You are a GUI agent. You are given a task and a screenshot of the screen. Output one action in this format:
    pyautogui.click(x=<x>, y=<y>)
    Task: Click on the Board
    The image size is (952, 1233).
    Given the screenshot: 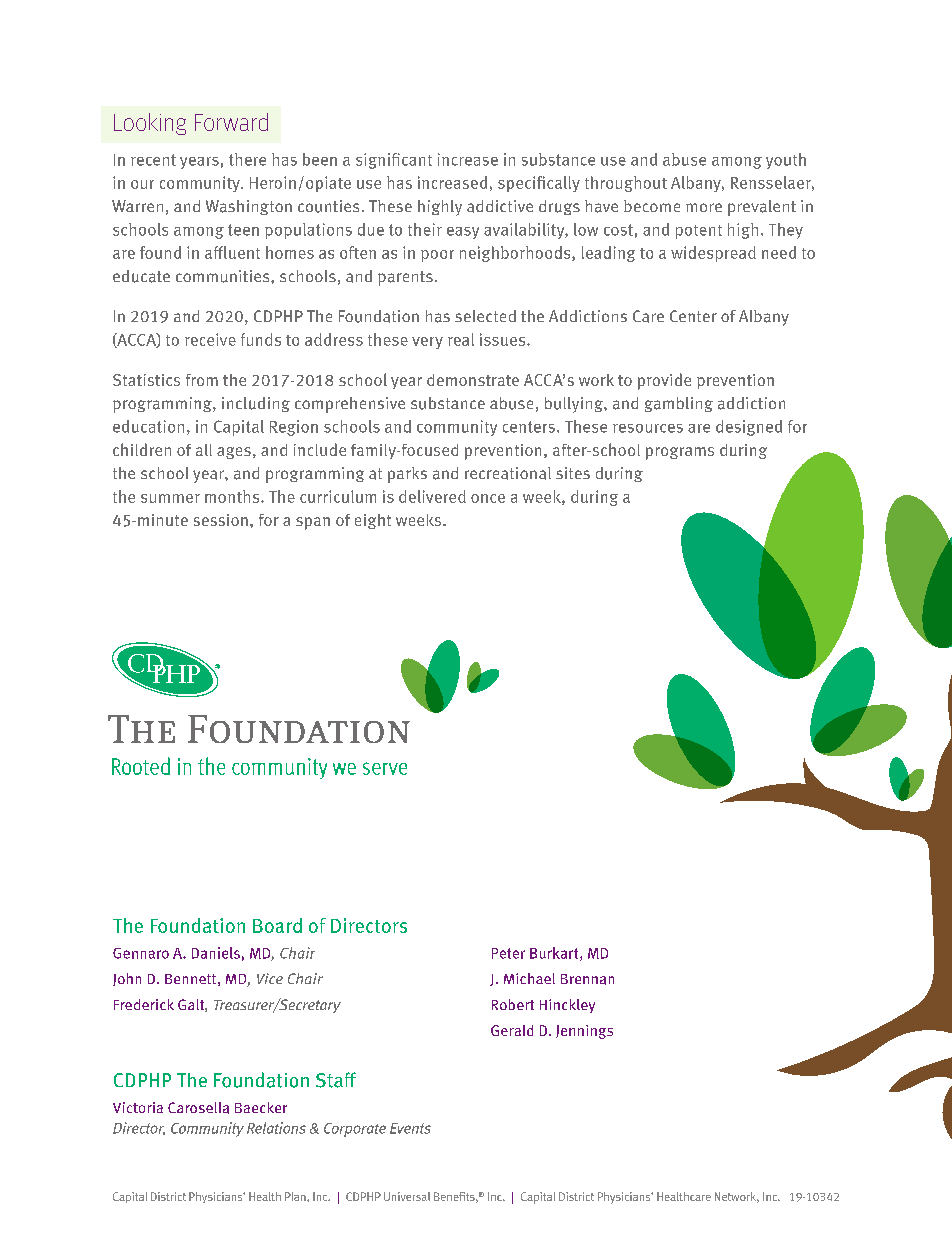 What is the action you would take?
    pyautogui.click(x=277, y=925)
